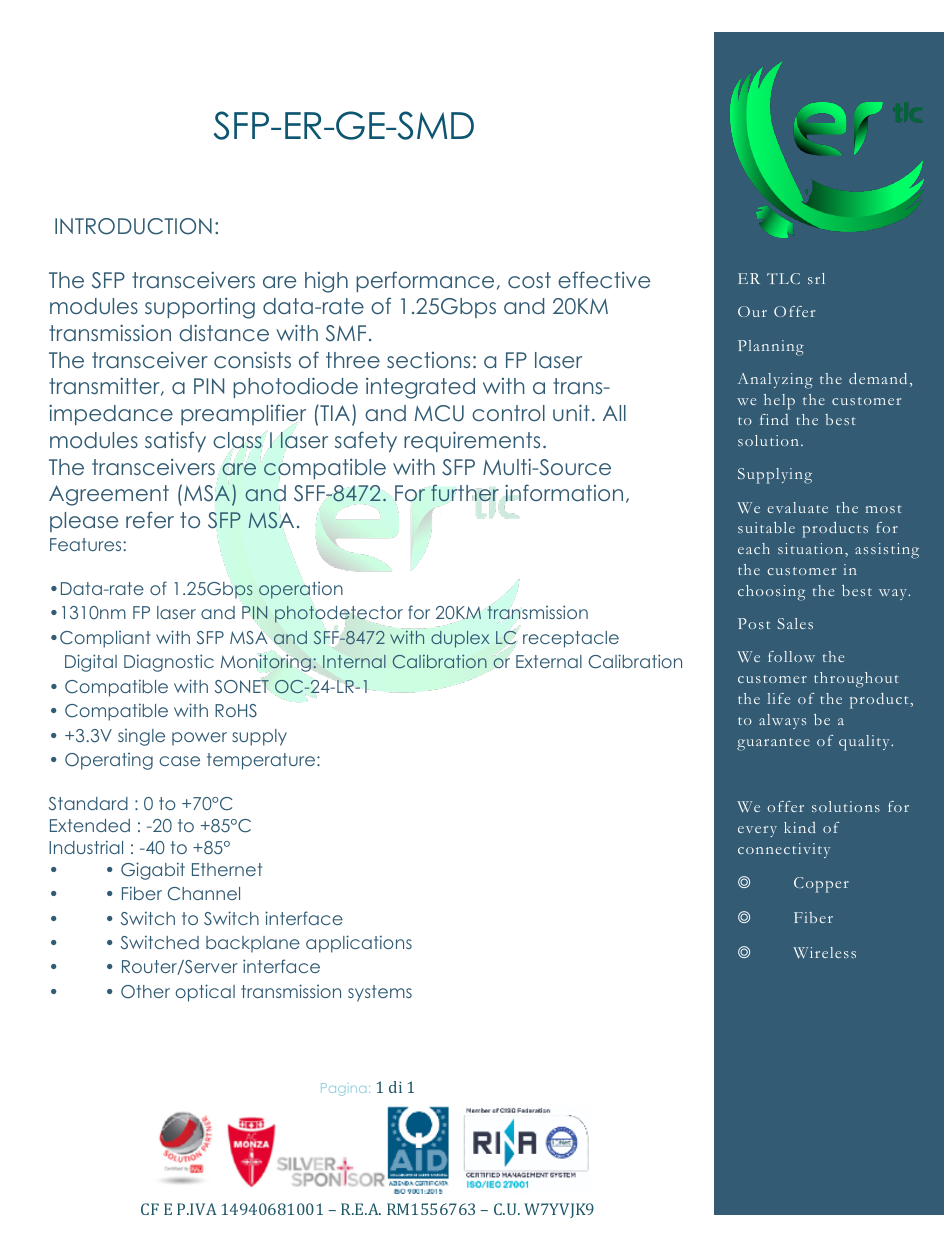  What do you see at coordinates (205, 993) in the screenshot?
I see `optical` at bounding box center [205, 993].
